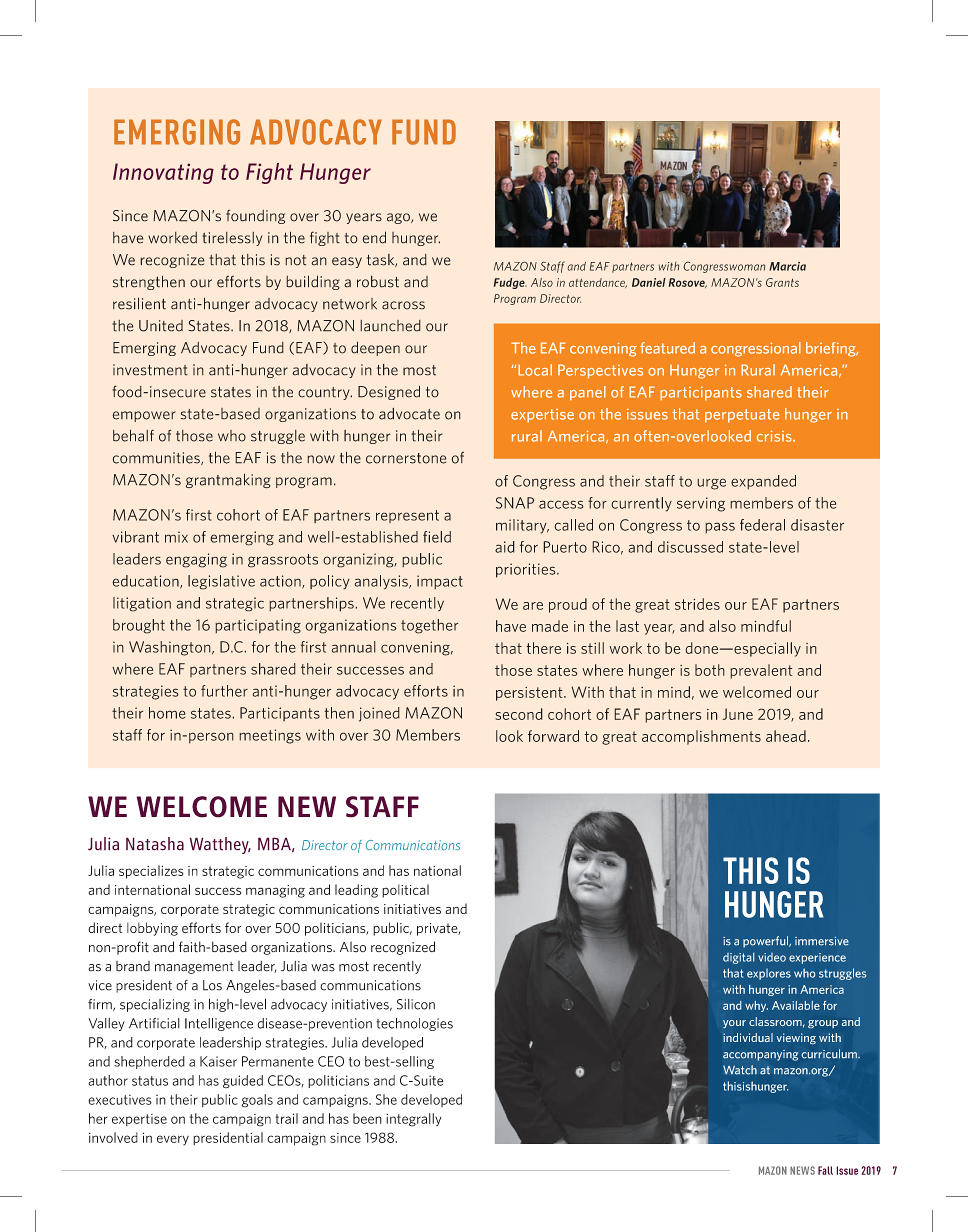 This page has width=968, height=1232. I want to click on Innovating, so click(163, 173).
